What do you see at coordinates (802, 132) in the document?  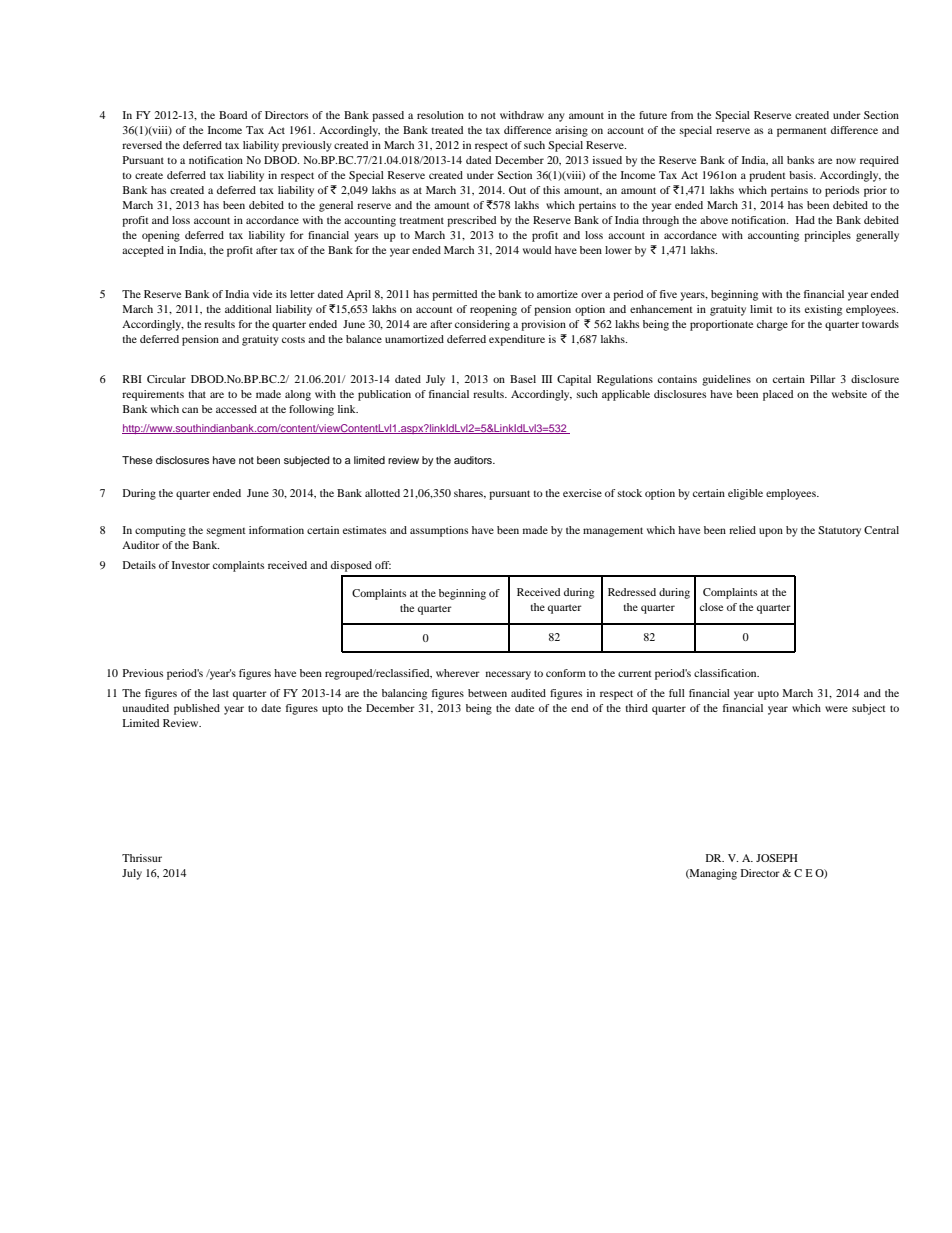 I see `permanent` at bounding box center [802, 132].
